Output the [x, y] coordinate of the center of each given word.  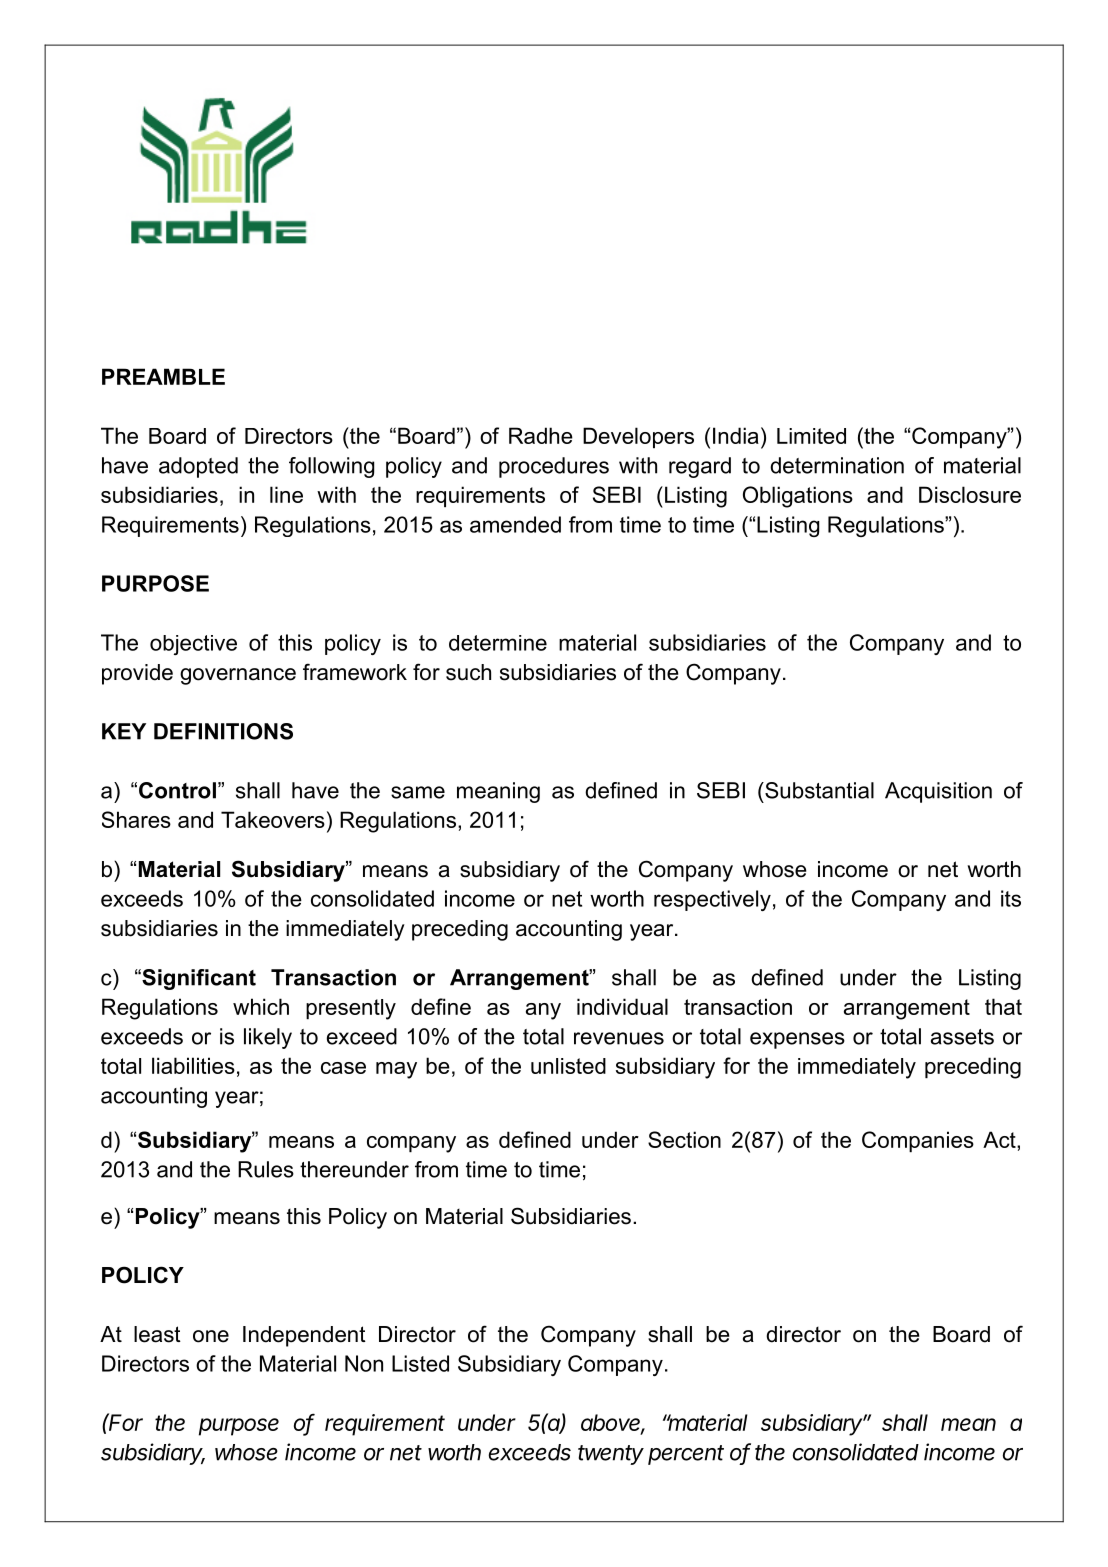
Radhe [541, 435]
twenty [611, 1455]
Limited [811, 436]
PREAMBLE [163, 376]
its [1011, 898]
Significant [198, 979]
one [211, 1336]
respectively [712, 900]
